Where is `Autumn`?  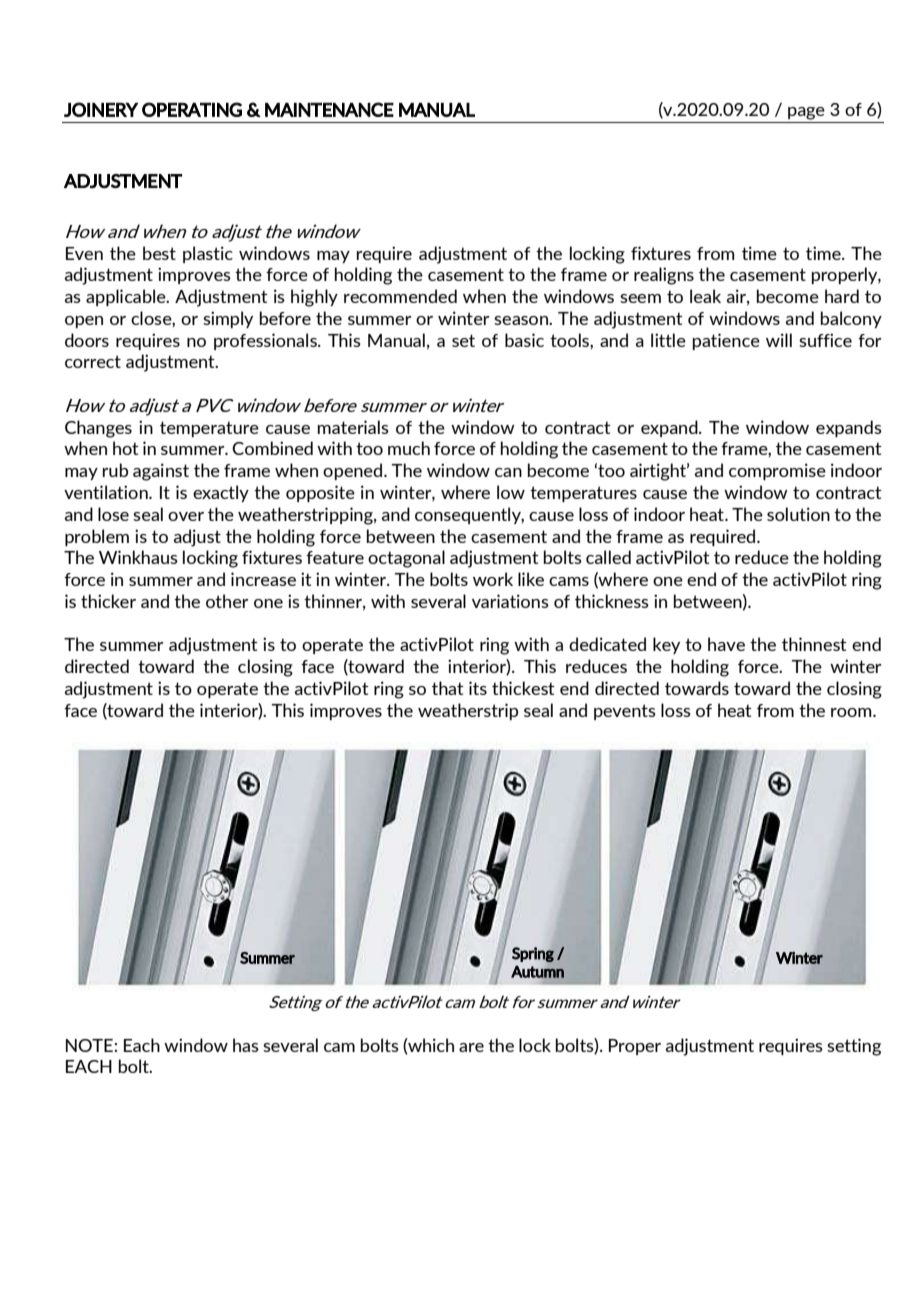
Autumn is located at coordinates (537, 972).
